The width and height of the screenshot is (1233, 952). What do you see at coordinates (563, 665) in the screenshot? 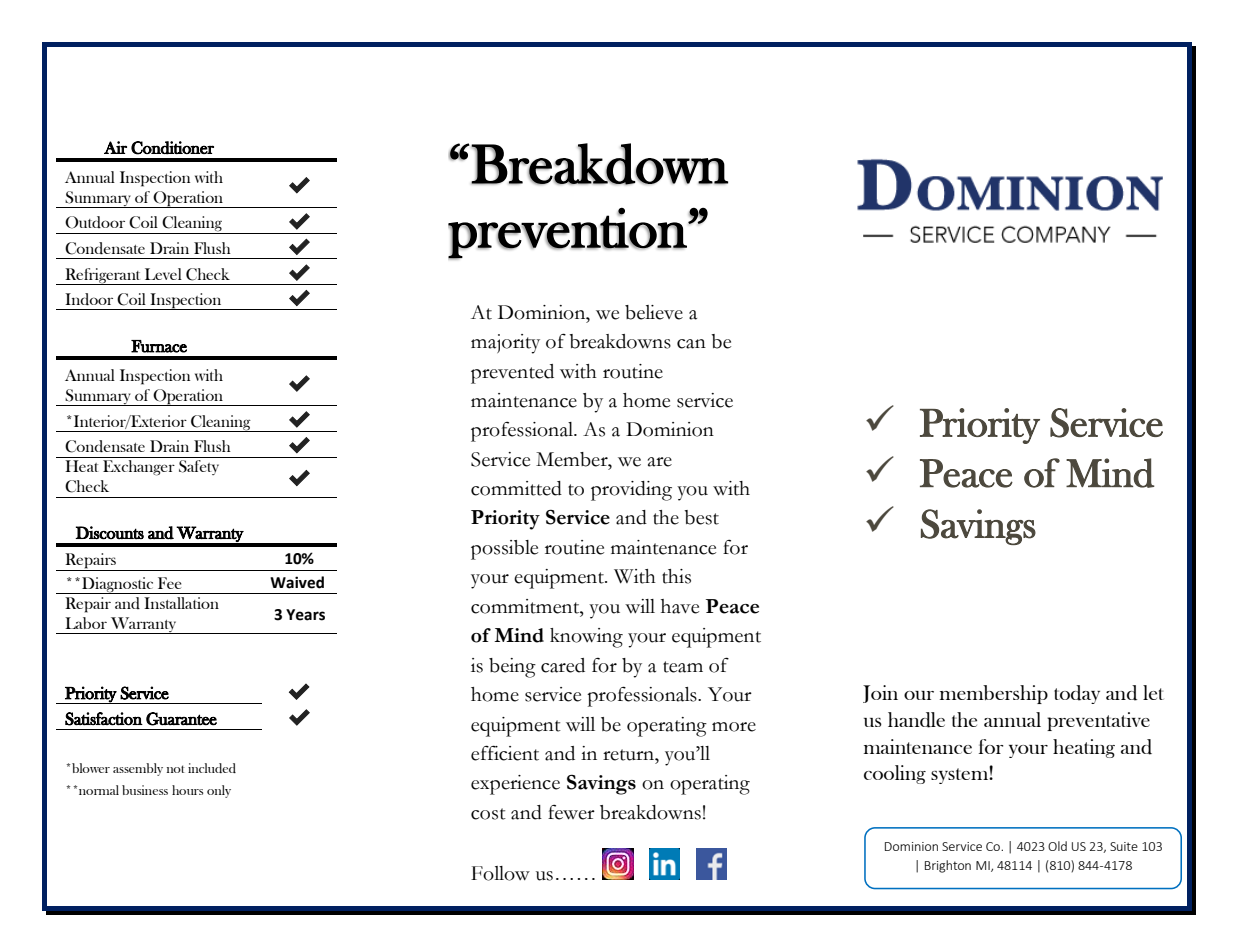
I see `cared` at bounding box center [563, 665].
